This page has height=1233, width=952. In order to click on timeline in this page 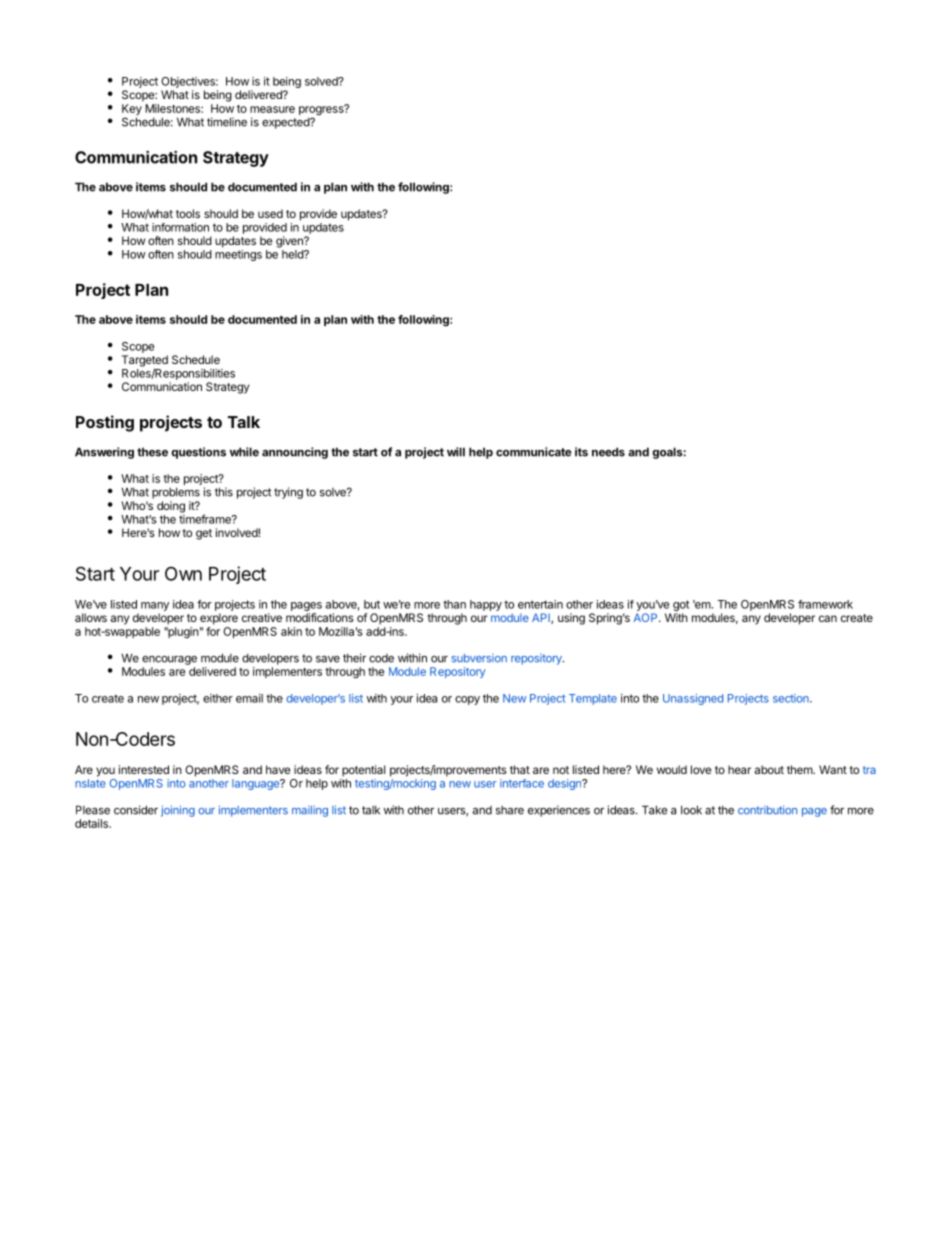, I will do `click(227, 122)`.
